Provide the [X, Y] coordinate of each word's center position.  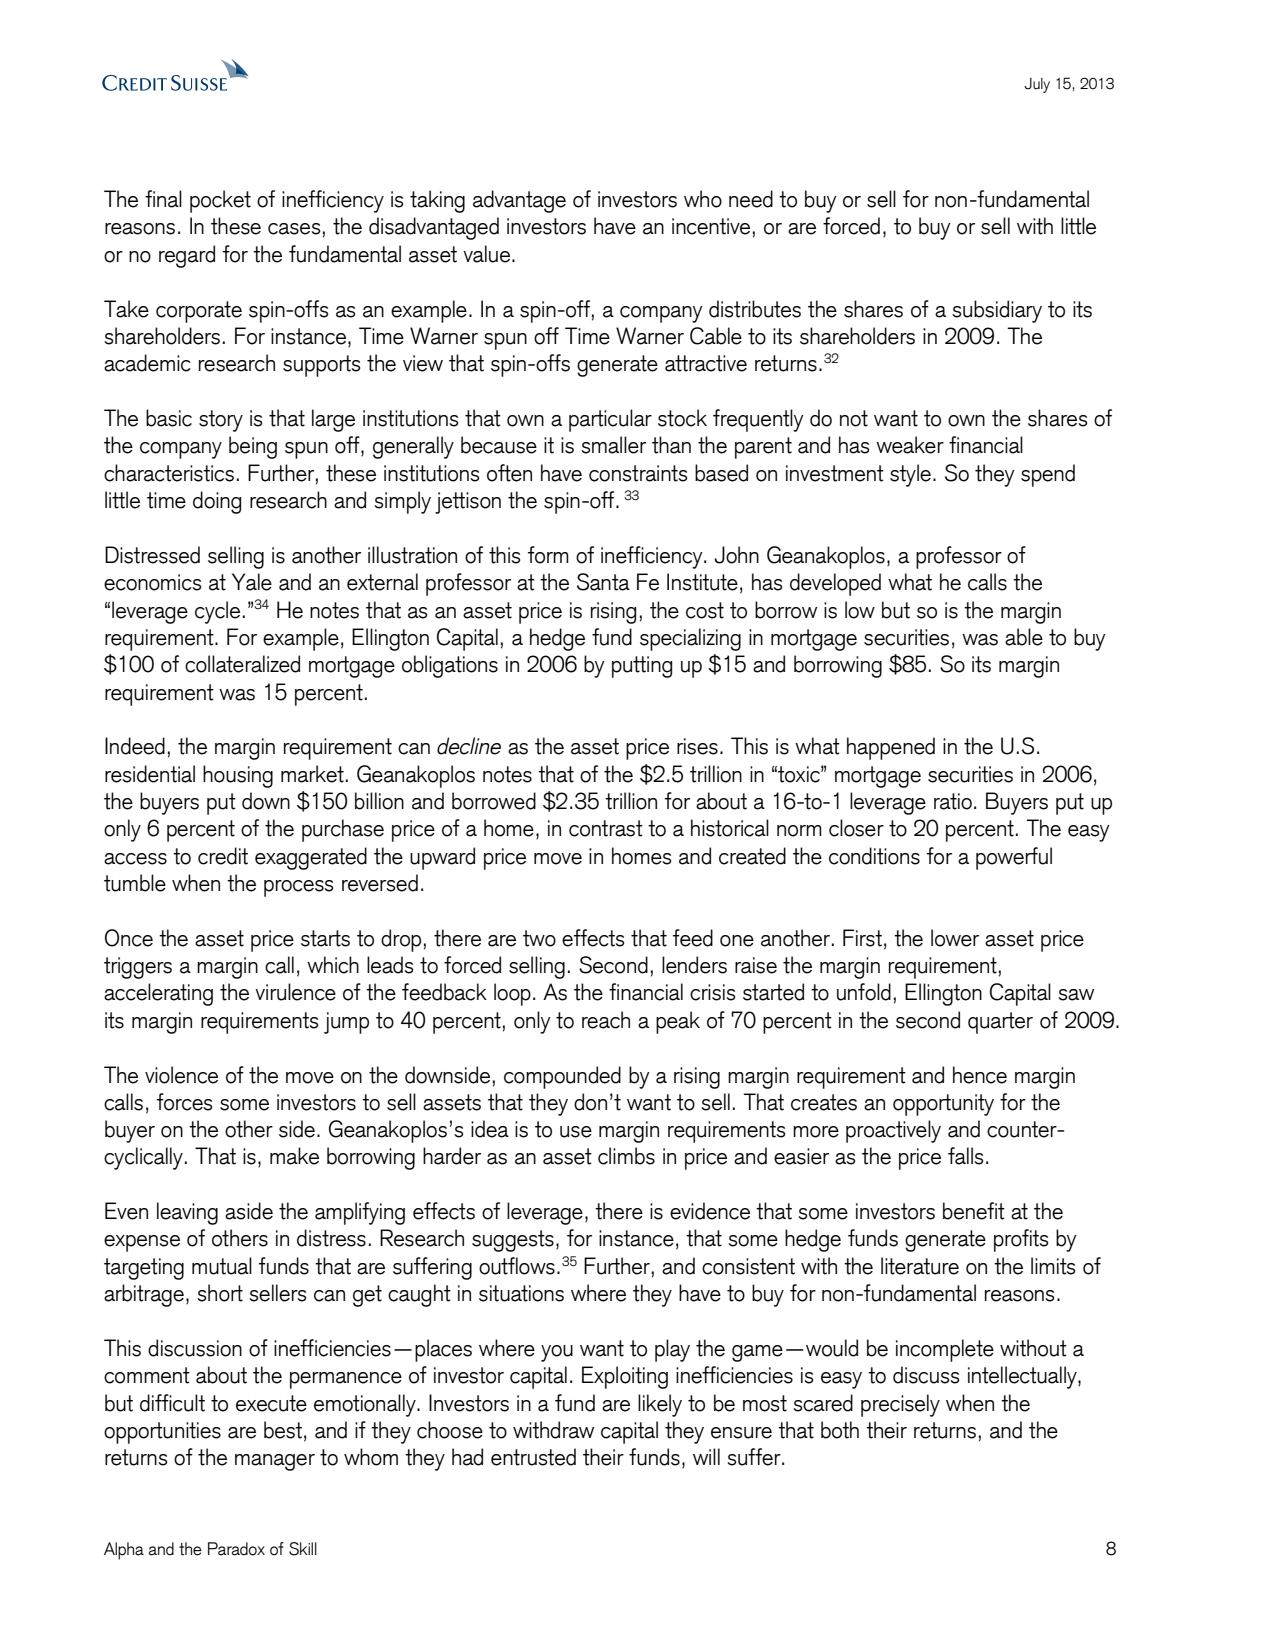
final [163, 199]
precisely [900, 1405]
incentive [711, 226]
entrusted [533, 1457]
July [1037, 85]
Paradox [236, 1549]
